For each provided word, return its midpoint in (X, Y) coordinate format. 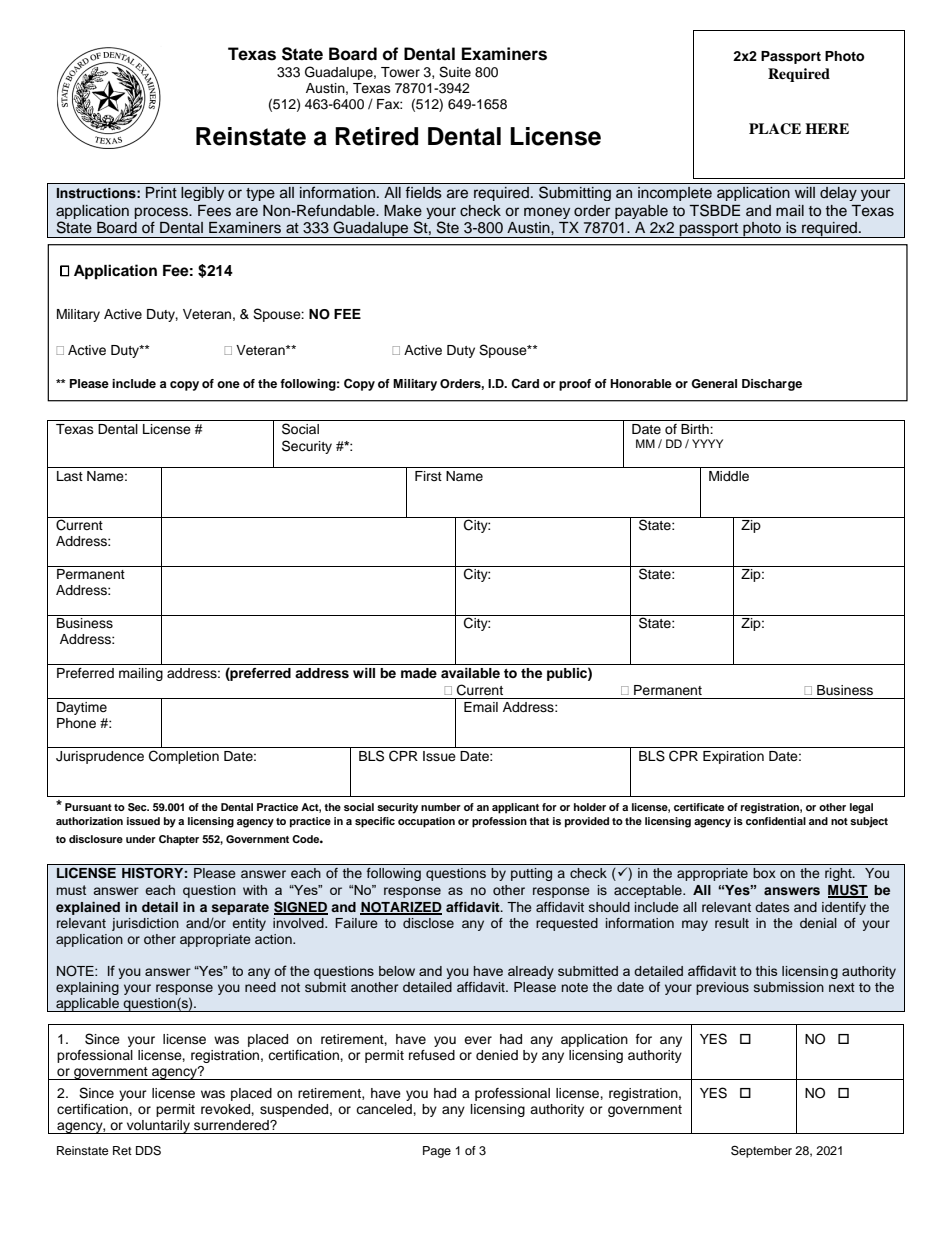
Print (161, 192)
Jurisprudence (100, 757)
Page (437, 1152)
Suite (455, 72)
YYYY (707, 443)
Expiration (733, 757)
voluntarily (158, 1127)
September (761, 1151)
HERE (827, 128)
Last (70, 476)
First (428, 476)
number (441, 807)
